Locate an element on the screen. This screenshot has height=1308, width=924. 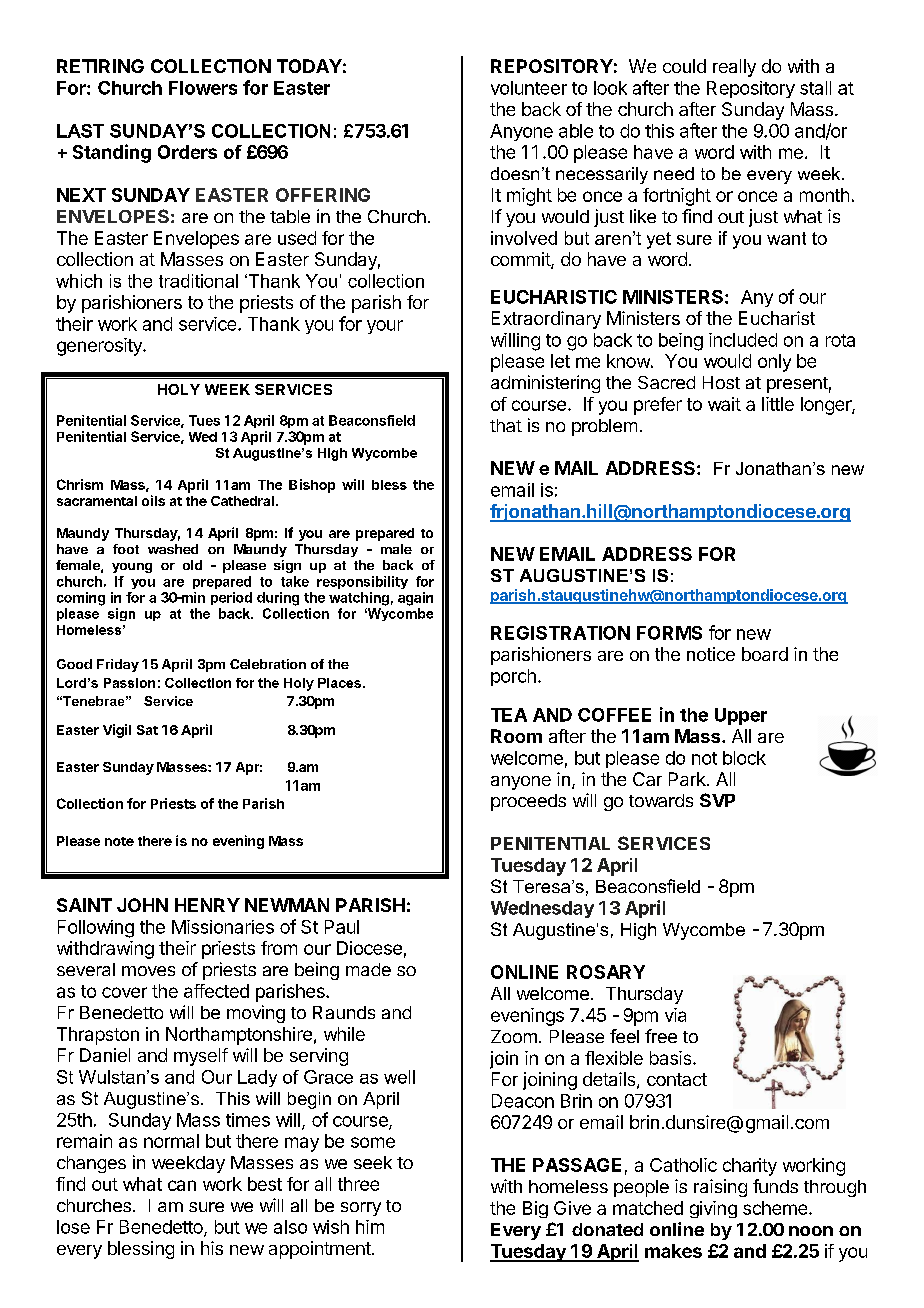
volunteer is located at coordinates (529, 88).
